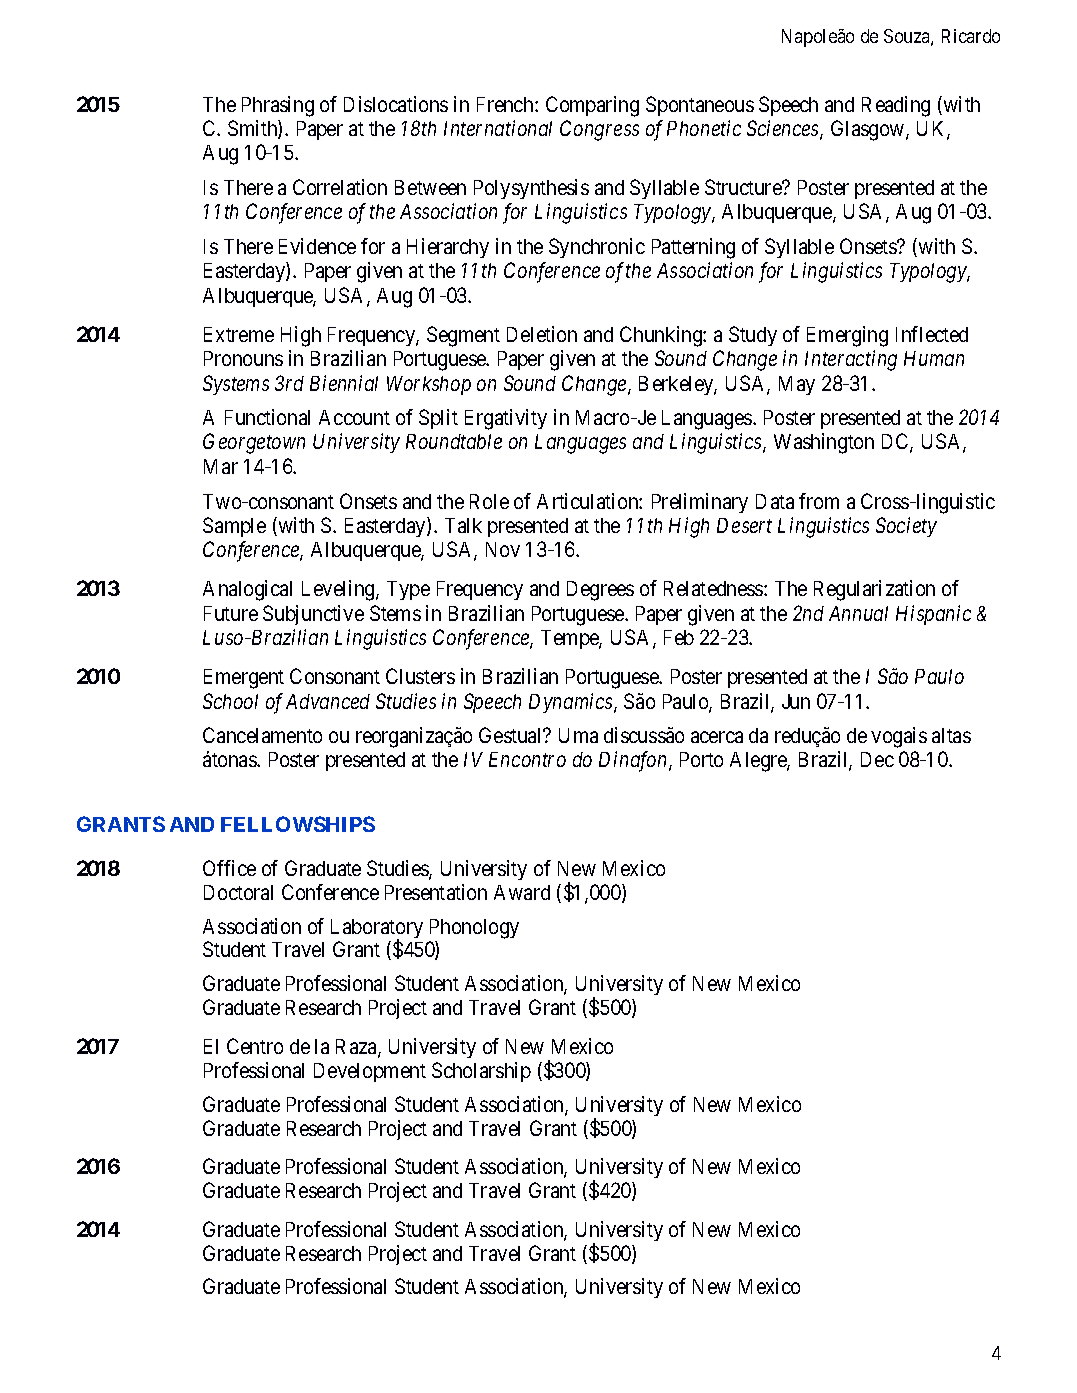 This image has width=1077, height=1393. What do you see at coordinates (481, 1072) in the image?
I see `Scholarship` at bounding box center [481, 1072].
